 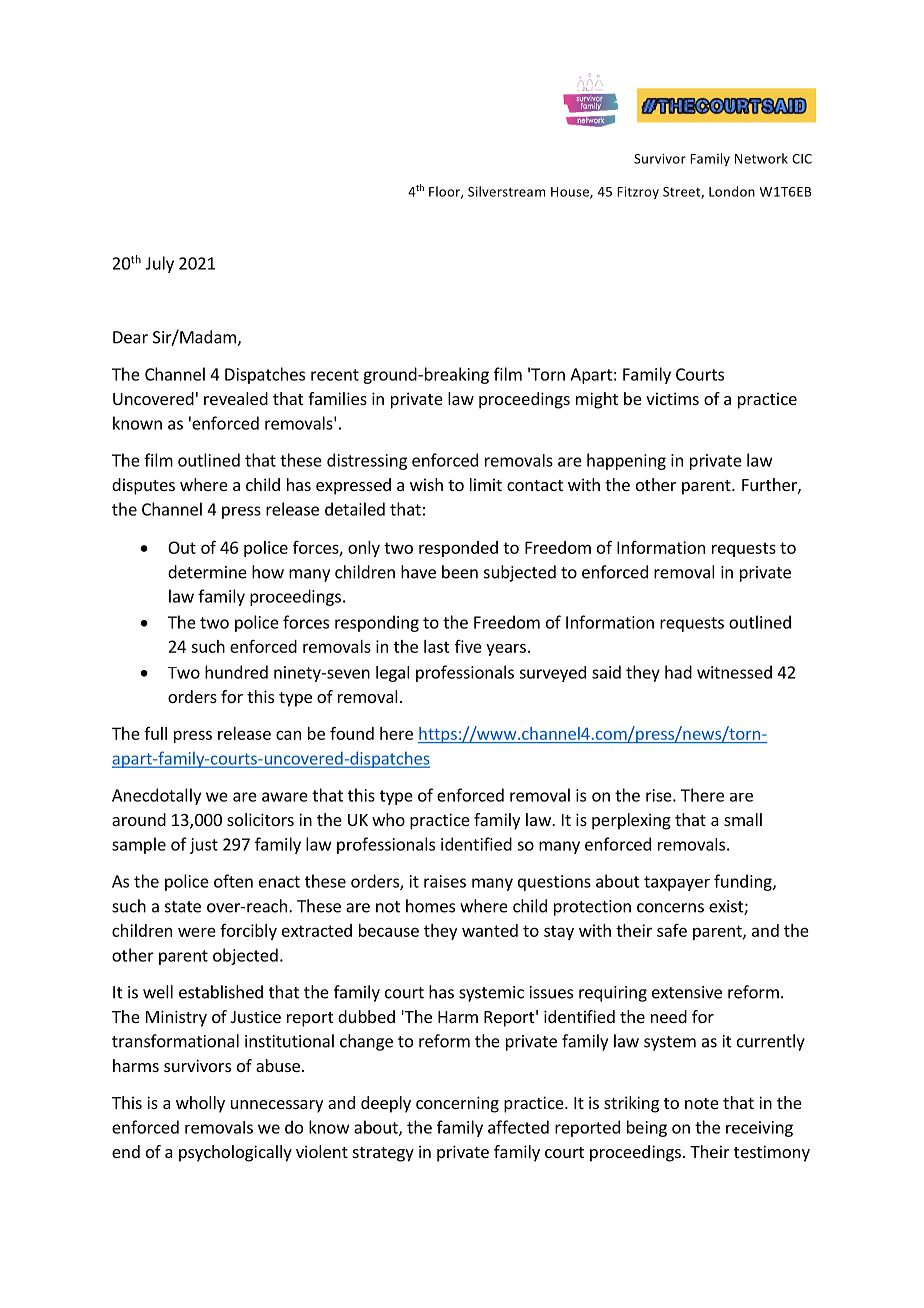 I want to click on raises, so click(x=445, y=881).
